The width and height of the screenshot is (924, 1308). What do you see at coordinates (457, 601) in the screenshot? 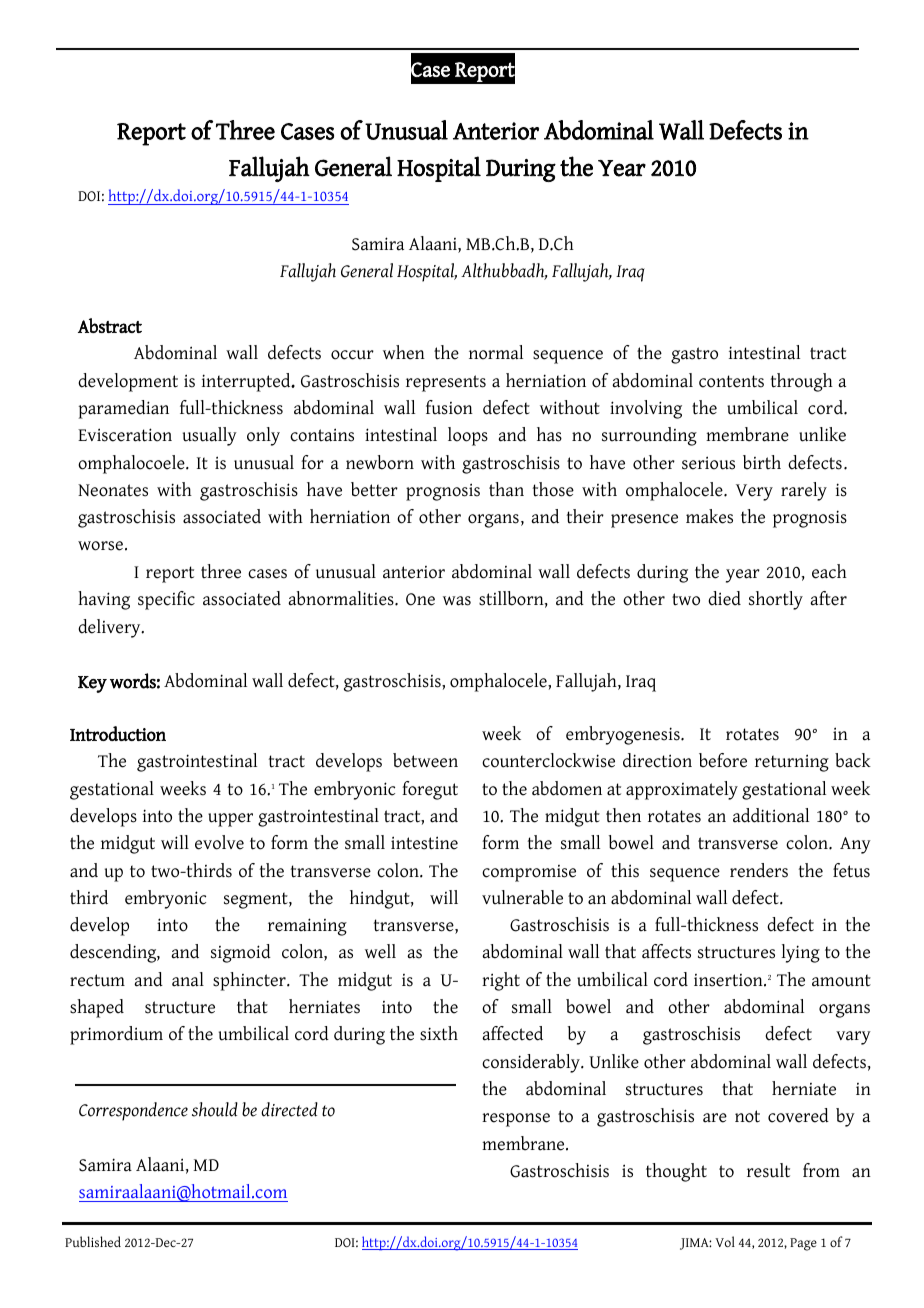
I see `was` at bounding box center [457, 601].
